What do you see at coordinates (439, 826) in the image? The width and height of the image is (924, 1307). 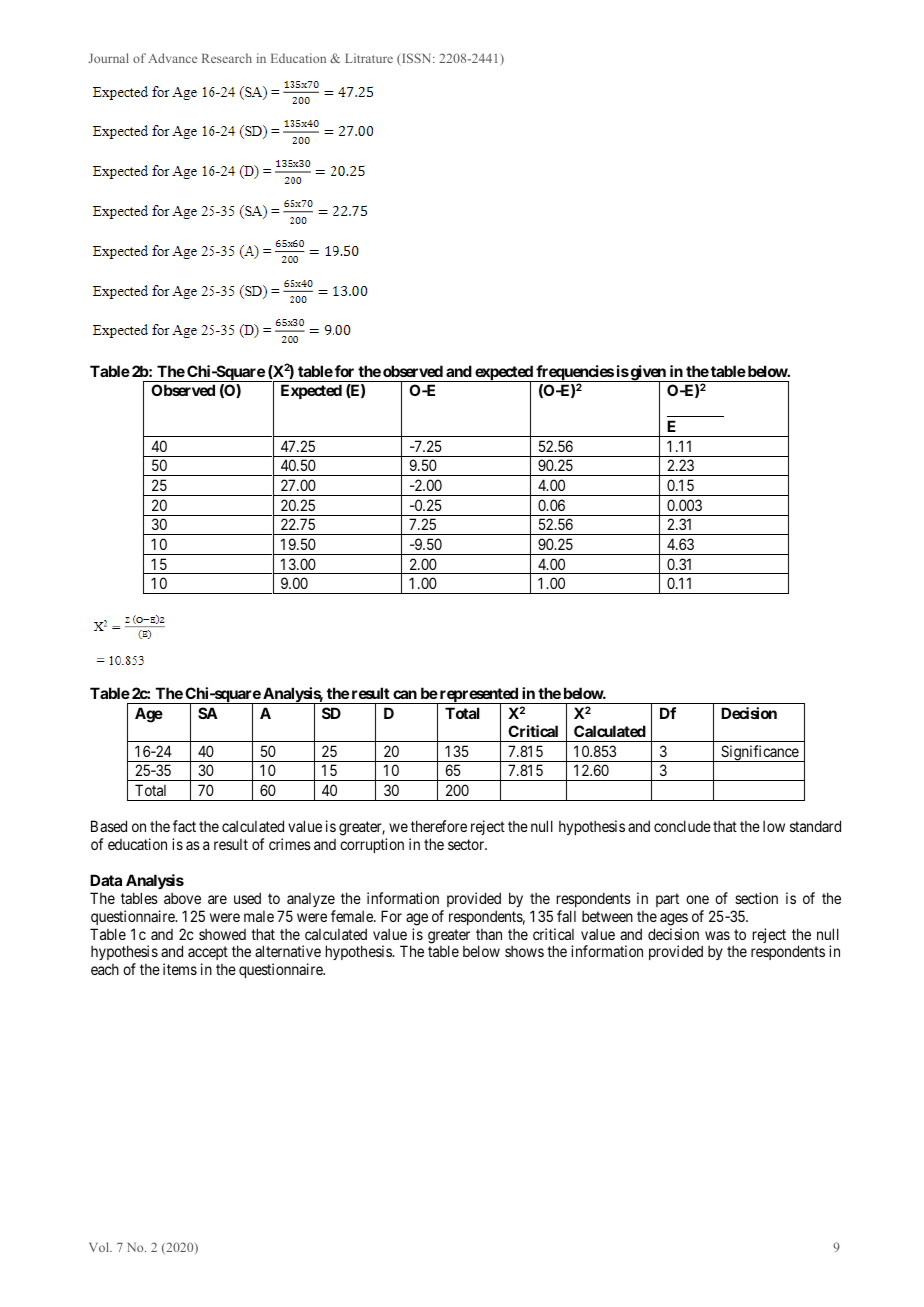 I see `therefore` at bounding box center [439, 826].
